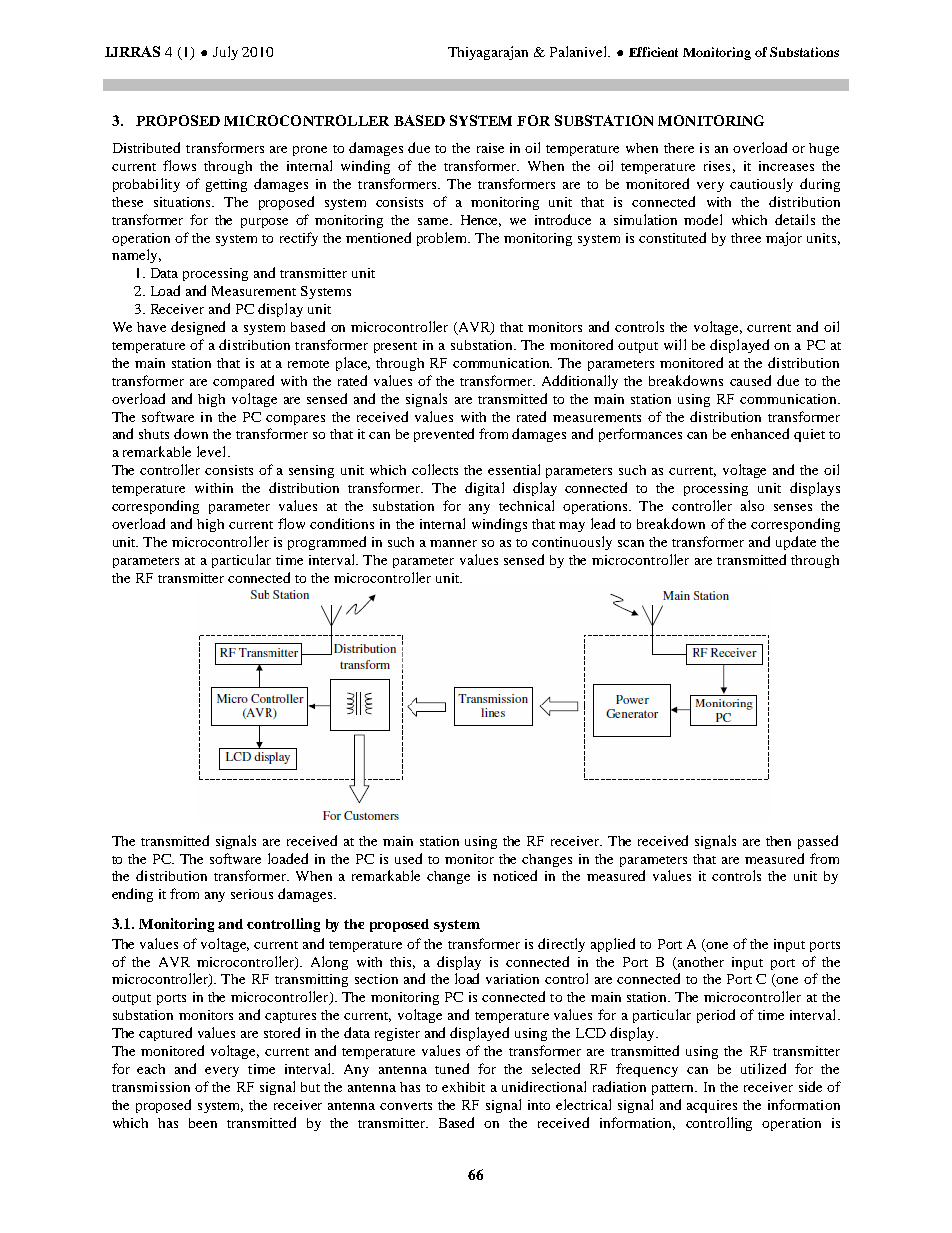 This screenshot has height=1233, width=952. Describe the element at coordinates (653, 52) in the screenshot. I see `Efficient` at that location.
